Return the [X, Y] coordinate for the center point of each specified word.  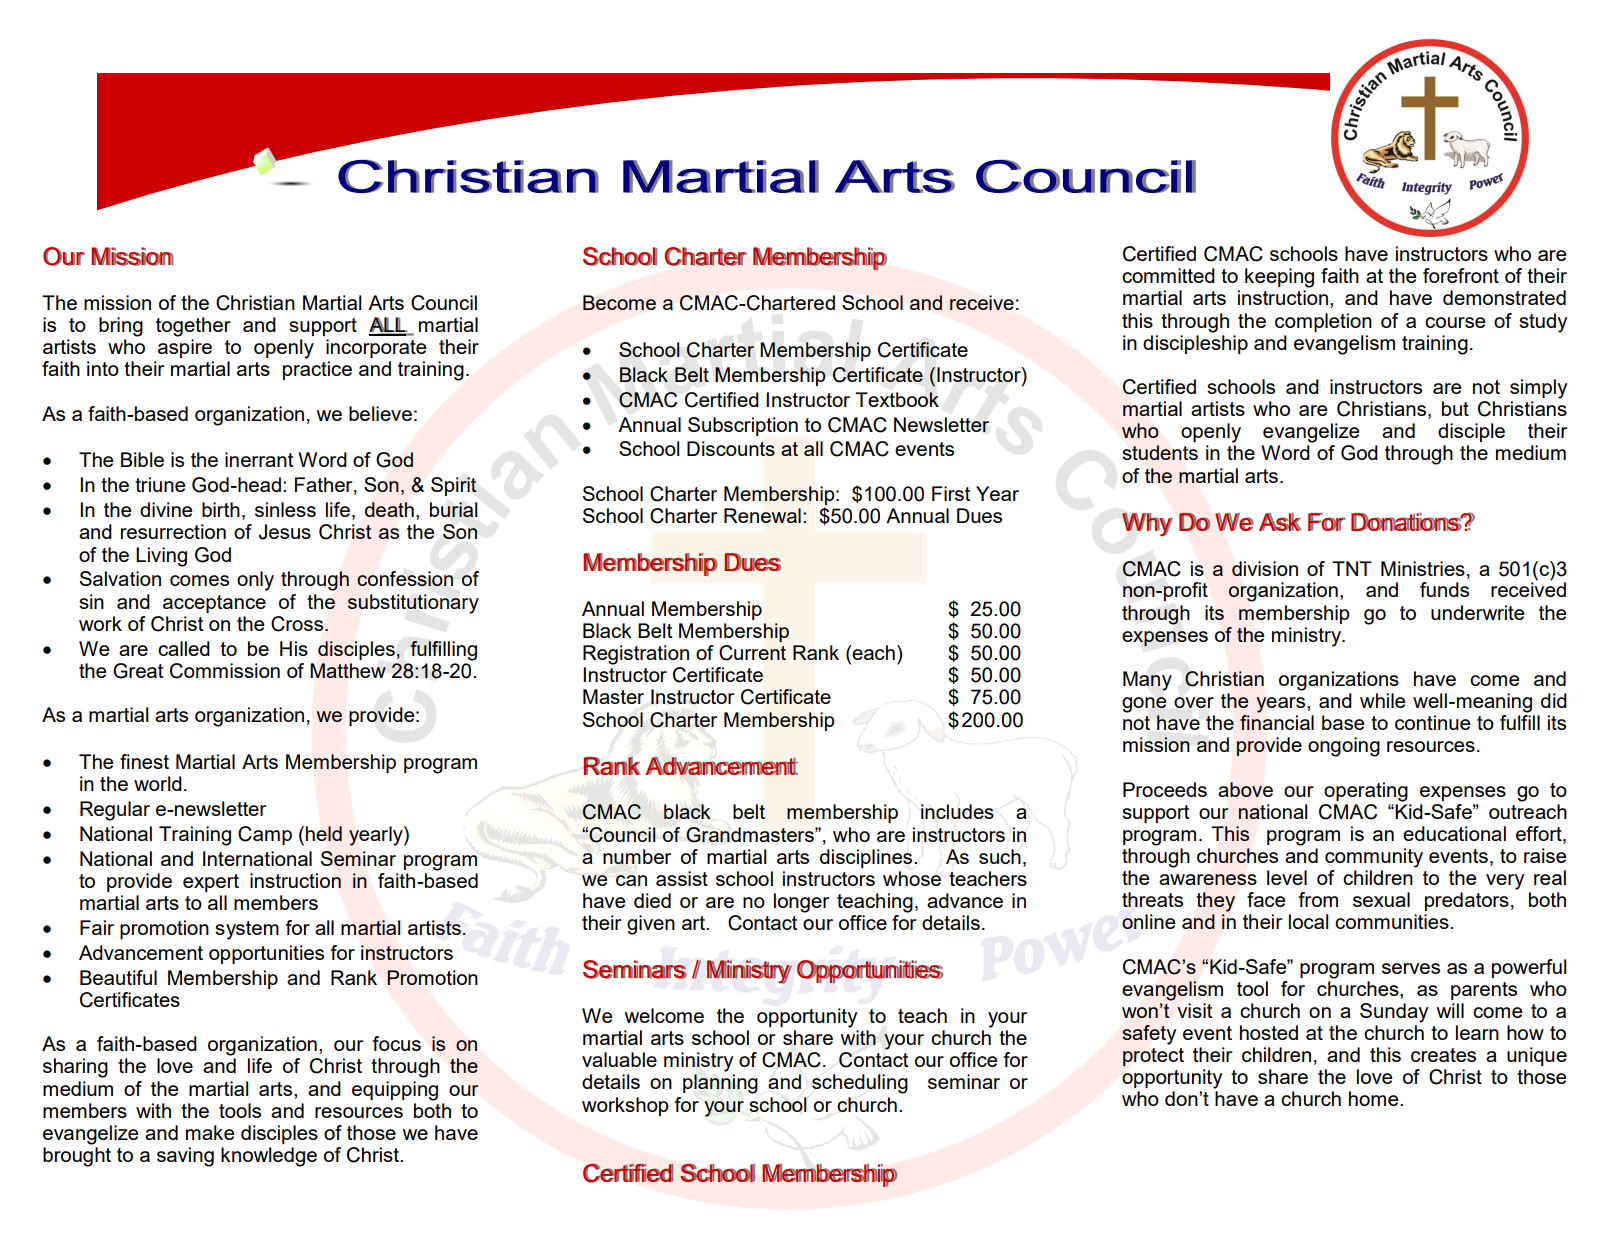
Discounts [731, 448]
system [247, 930]
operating [1366, 792]
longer [801, 903]
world [158, 783]
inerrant [259, 459]
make [210, 1132]
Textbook [897, 399]
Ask [1280, 522]
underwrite [1477, 612]
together [193, 327]
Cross [298, 624]
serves [1411, 968]
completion [1323, 322]
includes [957, 811]
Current [752, 653]
